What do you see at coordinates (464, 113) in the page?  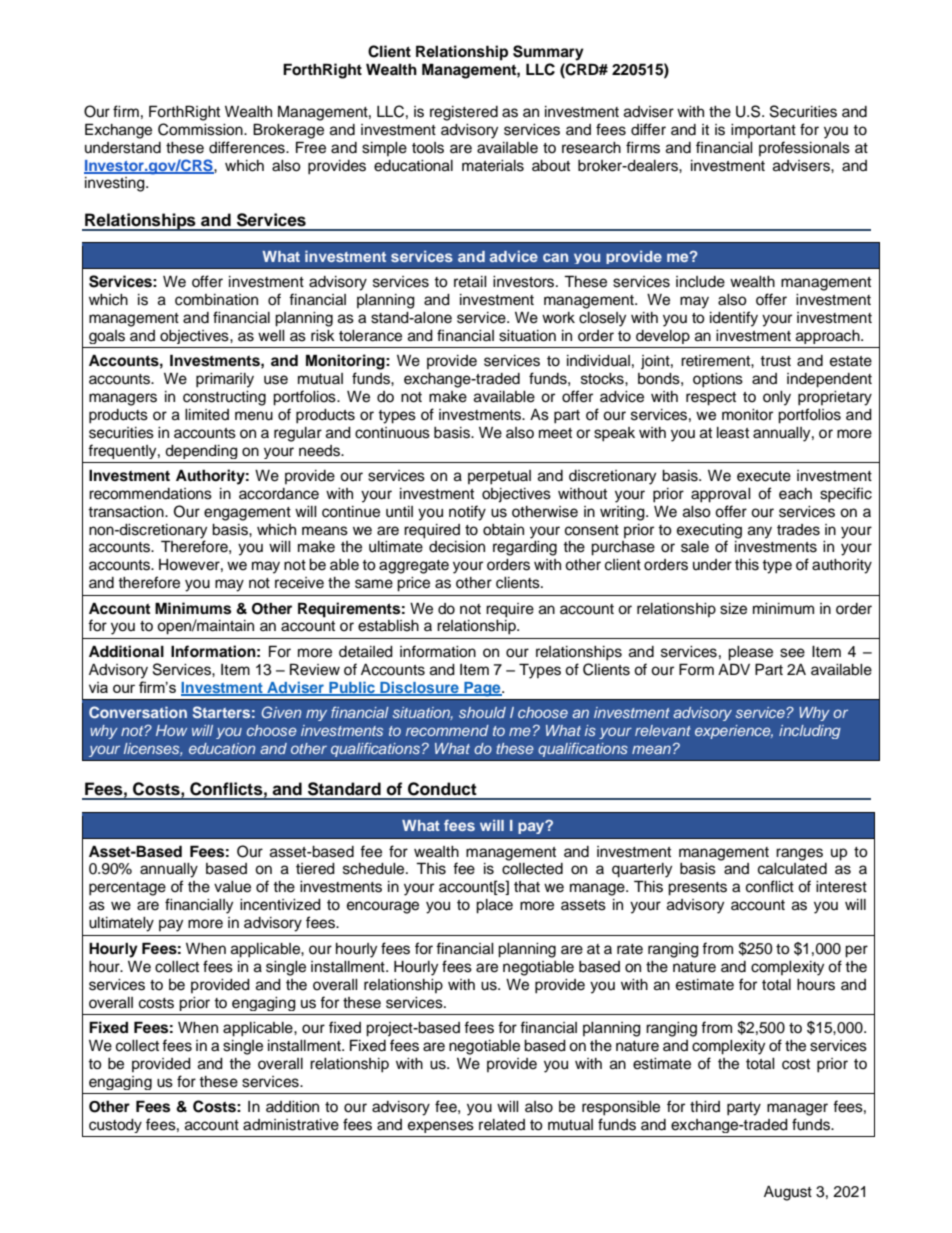 I see `registered` at bounding box center [464, 113].
